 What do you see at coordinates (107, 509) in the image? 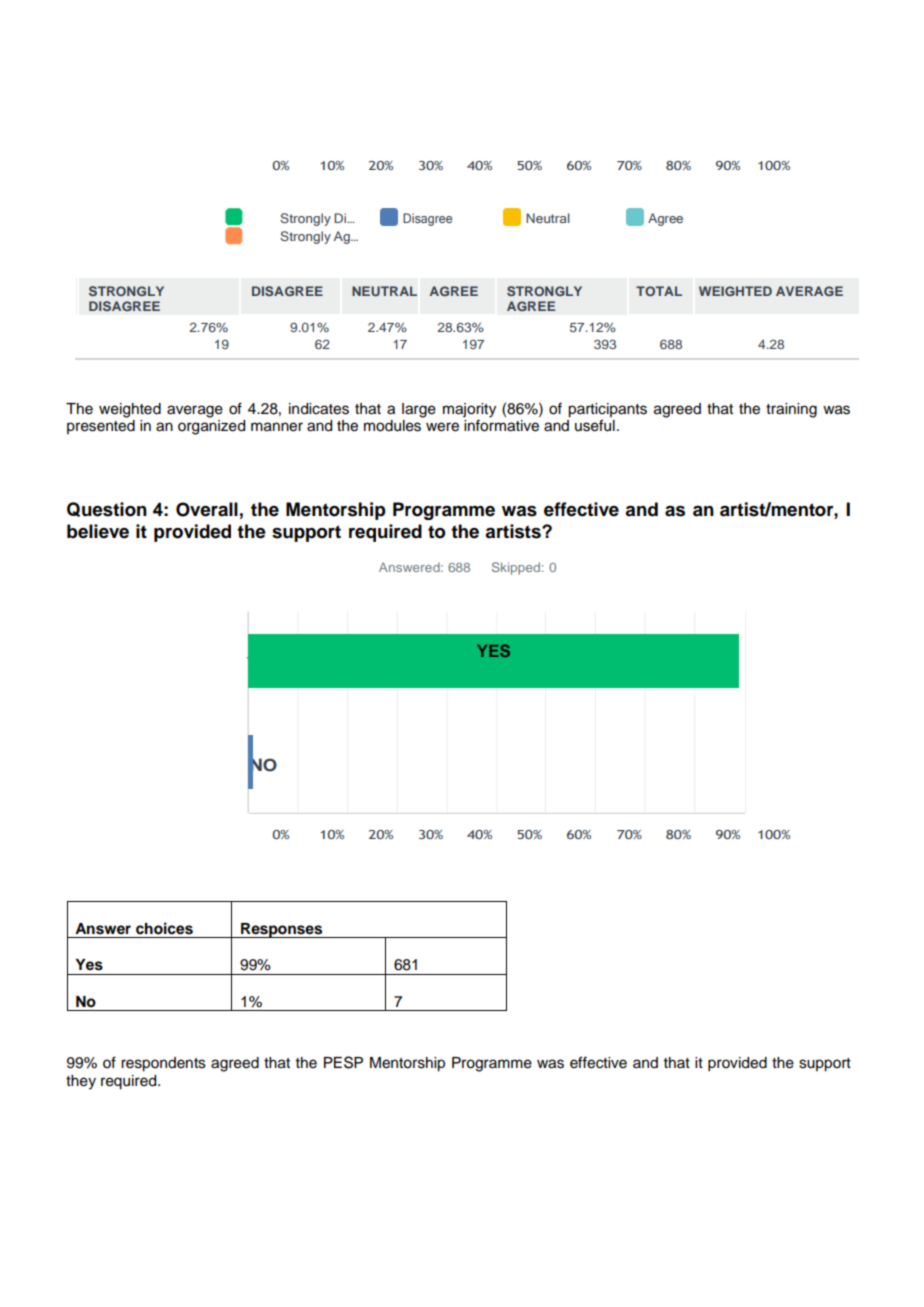
I see `Question` at bounding box center [107, 509].
